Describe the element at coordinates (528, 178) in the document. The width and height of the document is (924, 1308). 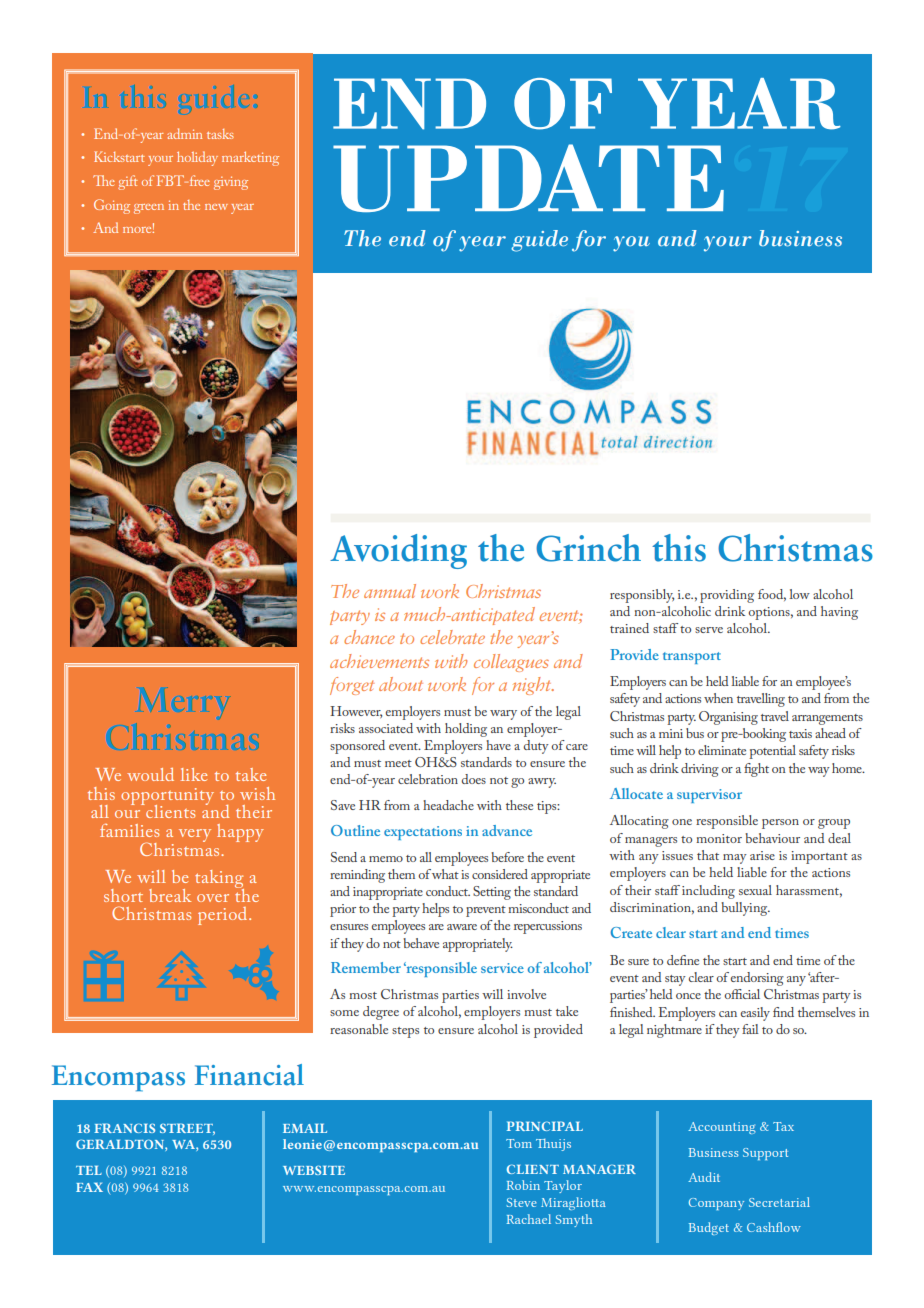
I see `UPDATE` at that location.
